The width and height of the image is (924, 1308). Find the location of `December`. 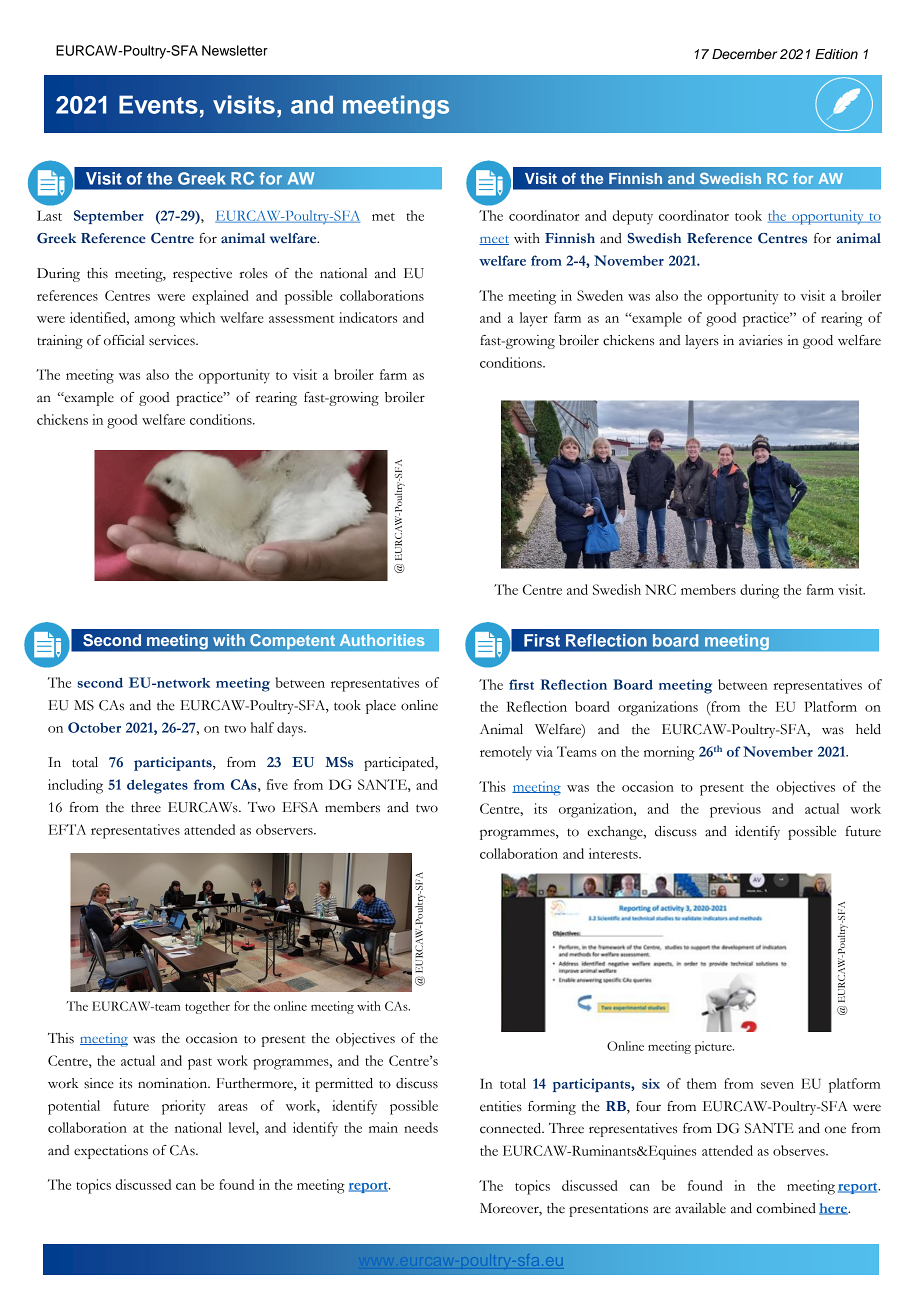

December is located at coordinates (744, 54).
